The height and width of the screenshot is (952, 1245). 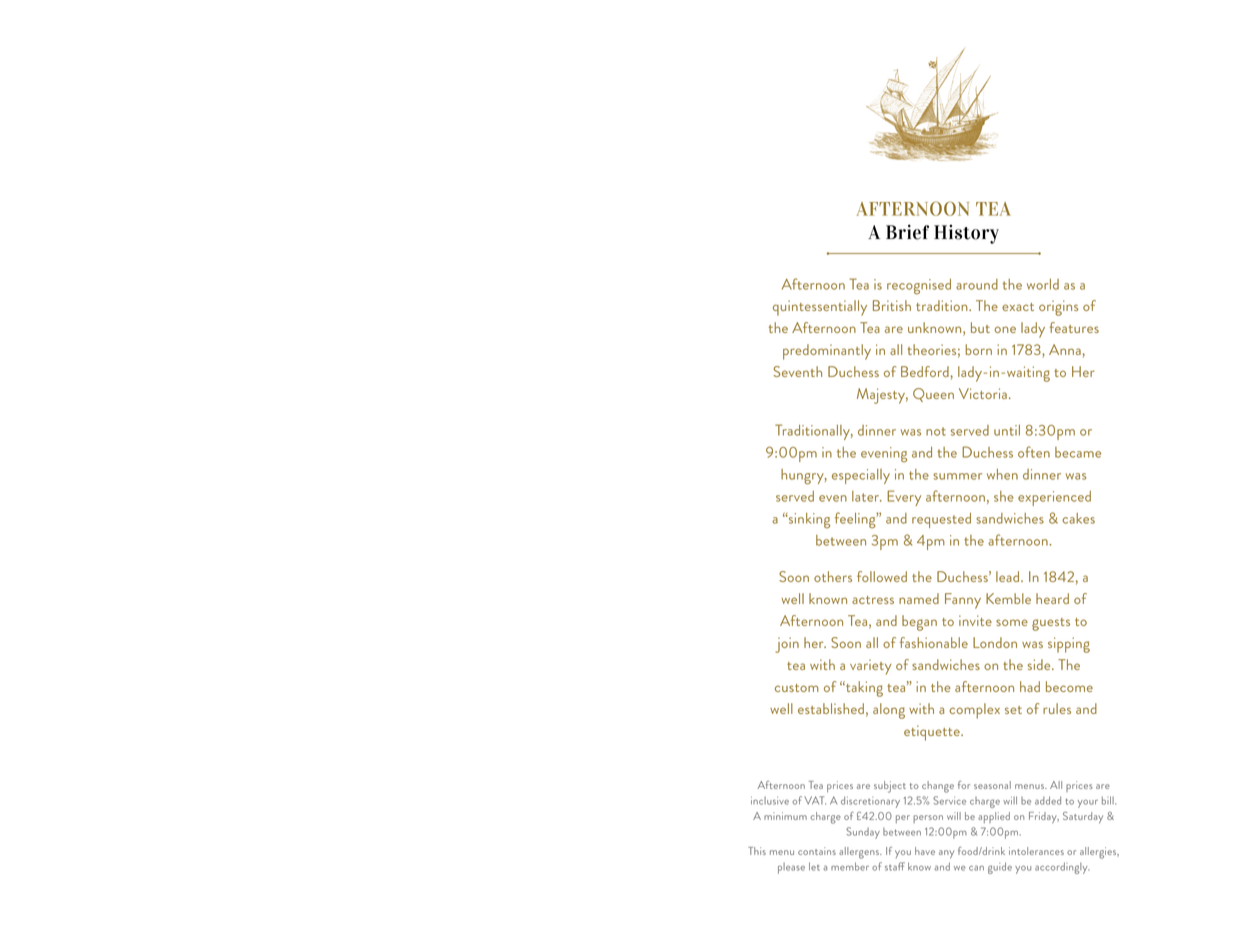 I want to click on accordingly, so click(x=1062, y=868).
